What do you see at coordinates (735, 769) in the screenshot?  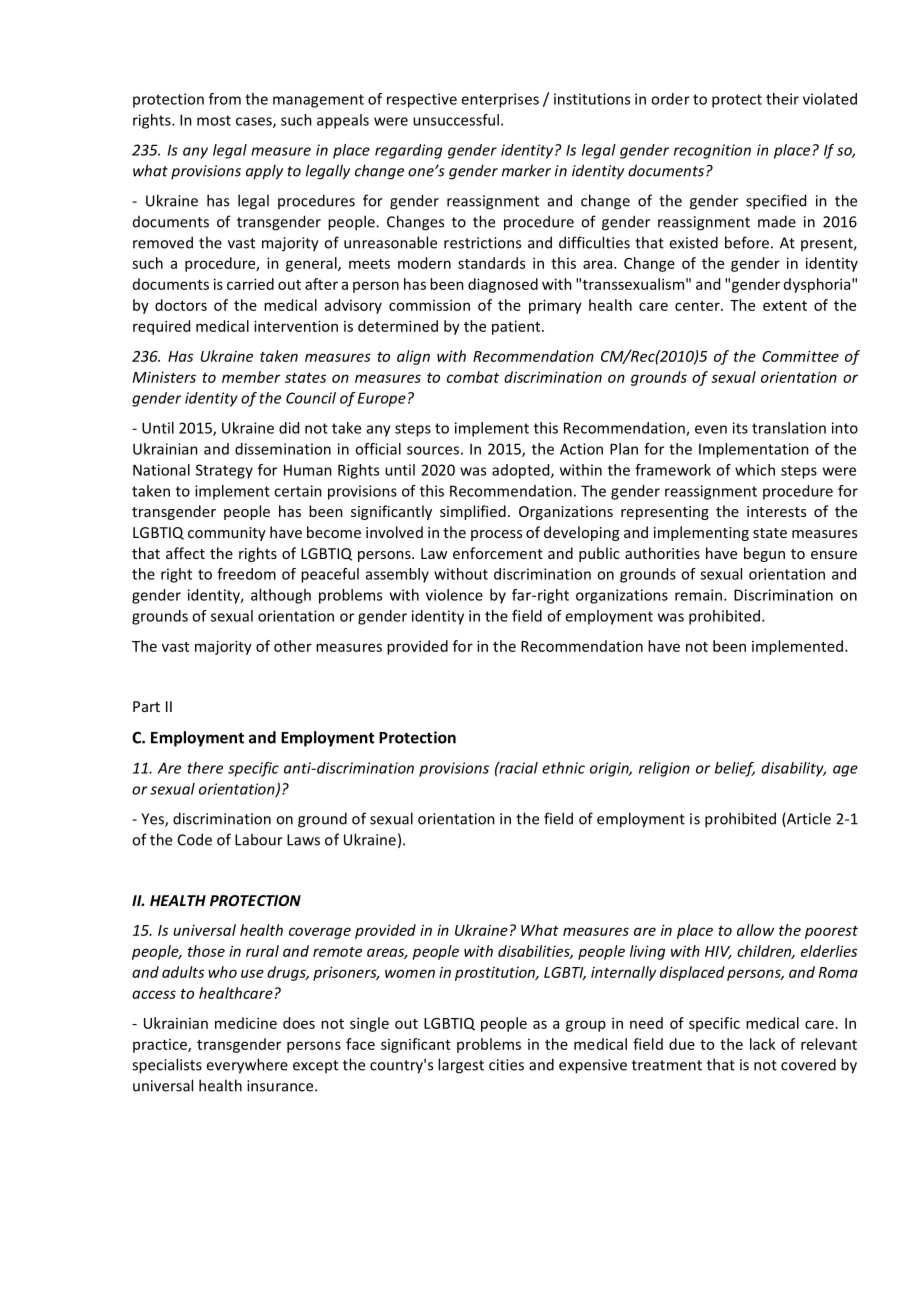 I see `belief` at bounding box center [735, 769].
